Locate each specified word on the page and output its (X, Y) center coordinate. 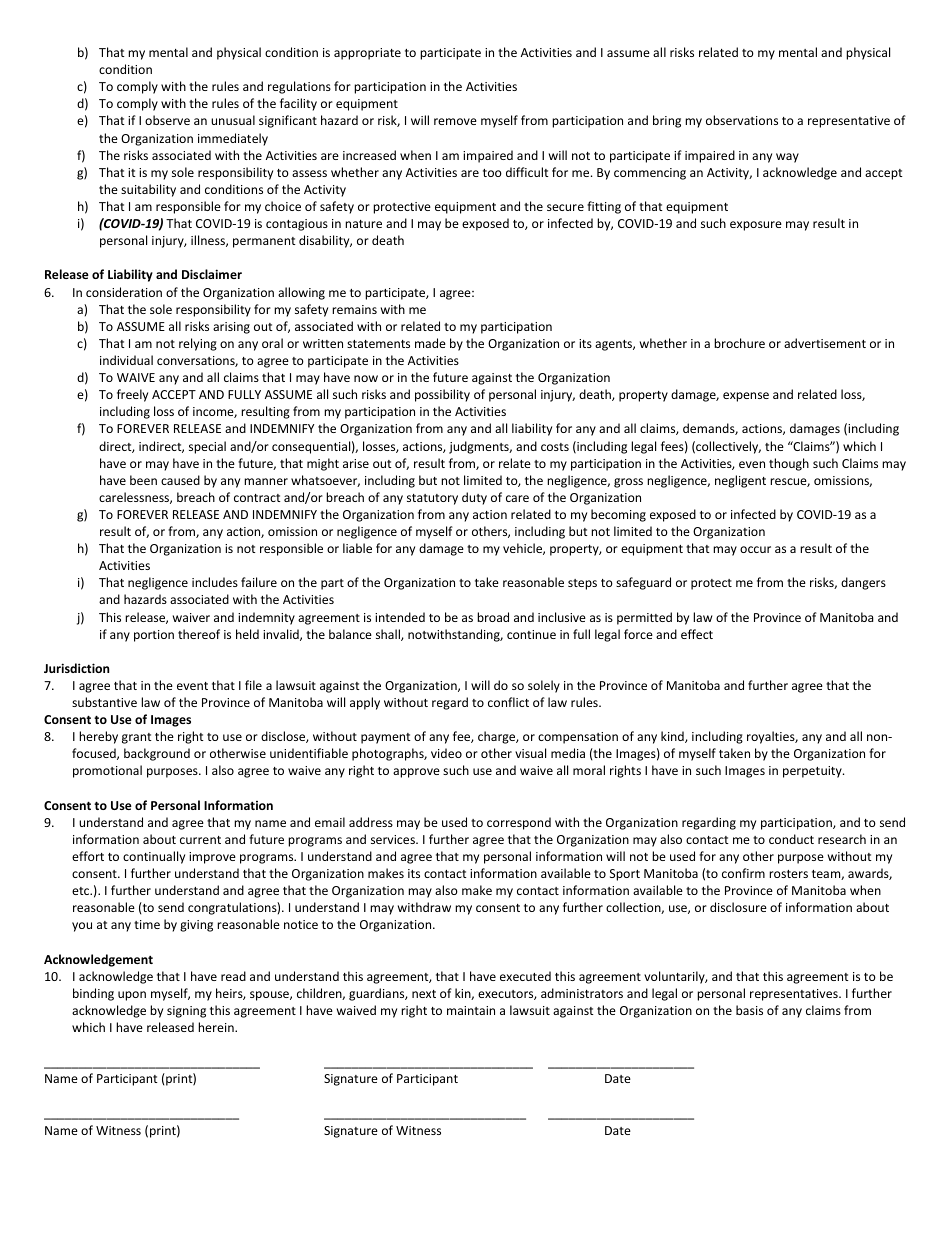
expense (746, 397)
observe (167, 120)
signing (186, 1012)
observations (742, 120)
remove (455, 121)
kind (673, 737)
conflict (508, 702)
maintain (471, 1010)
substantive (104, 702)
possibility (442, 395)
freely (132, 395)
